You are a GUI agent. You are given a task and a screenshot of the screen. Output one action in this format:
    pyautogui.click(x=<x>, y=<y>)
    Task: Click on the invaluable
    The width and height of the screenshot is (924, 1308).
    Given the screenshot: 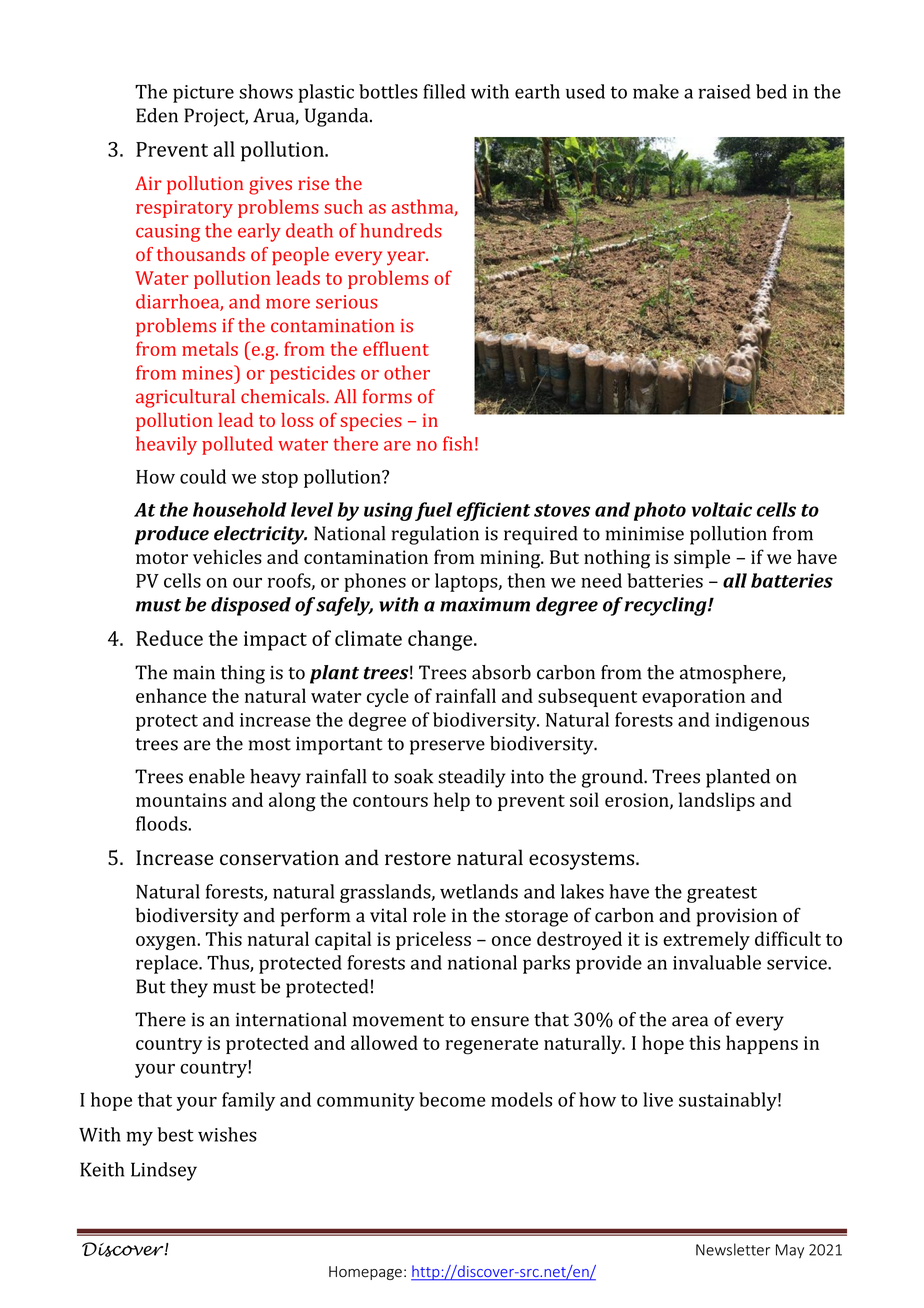 What is the action you would take?
    pyautogui.click(x=717, y=962)
